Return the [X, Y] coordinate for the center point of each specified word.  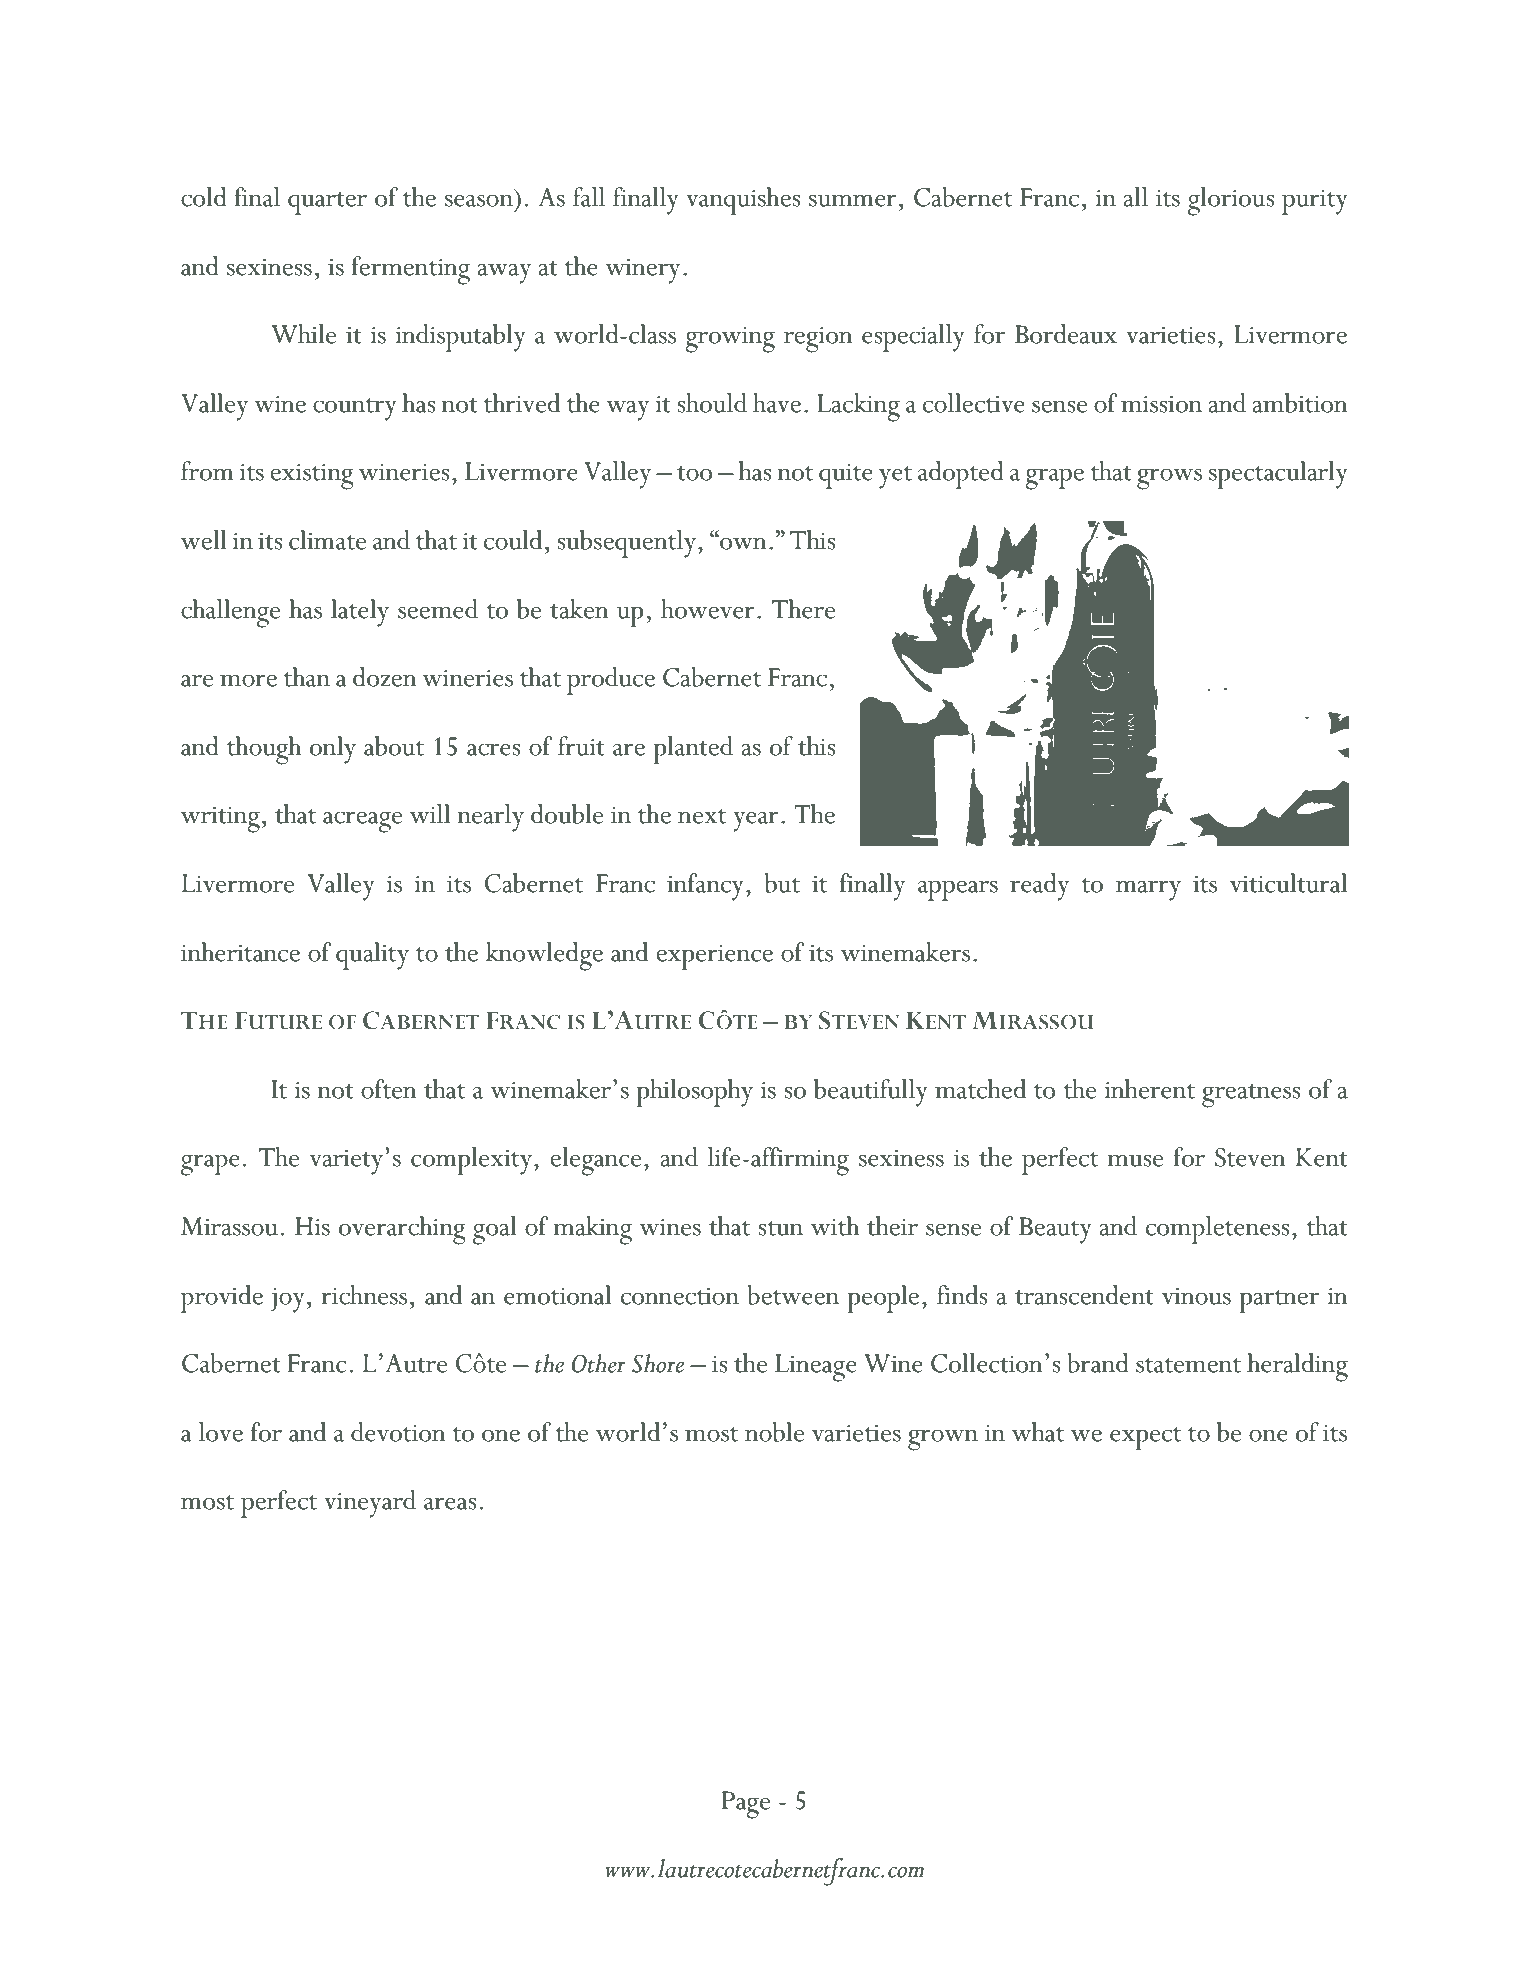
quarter [327, 203]
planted [693, 750]
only [333, 750]
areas [450, 1503]
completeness [1217, 1230]
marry [1148, 890]
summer [853, 200]
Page [746, 1805]
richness [364, 1295]
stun [780, 1228]
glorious [1231, 201]
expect [1145, 1438]
